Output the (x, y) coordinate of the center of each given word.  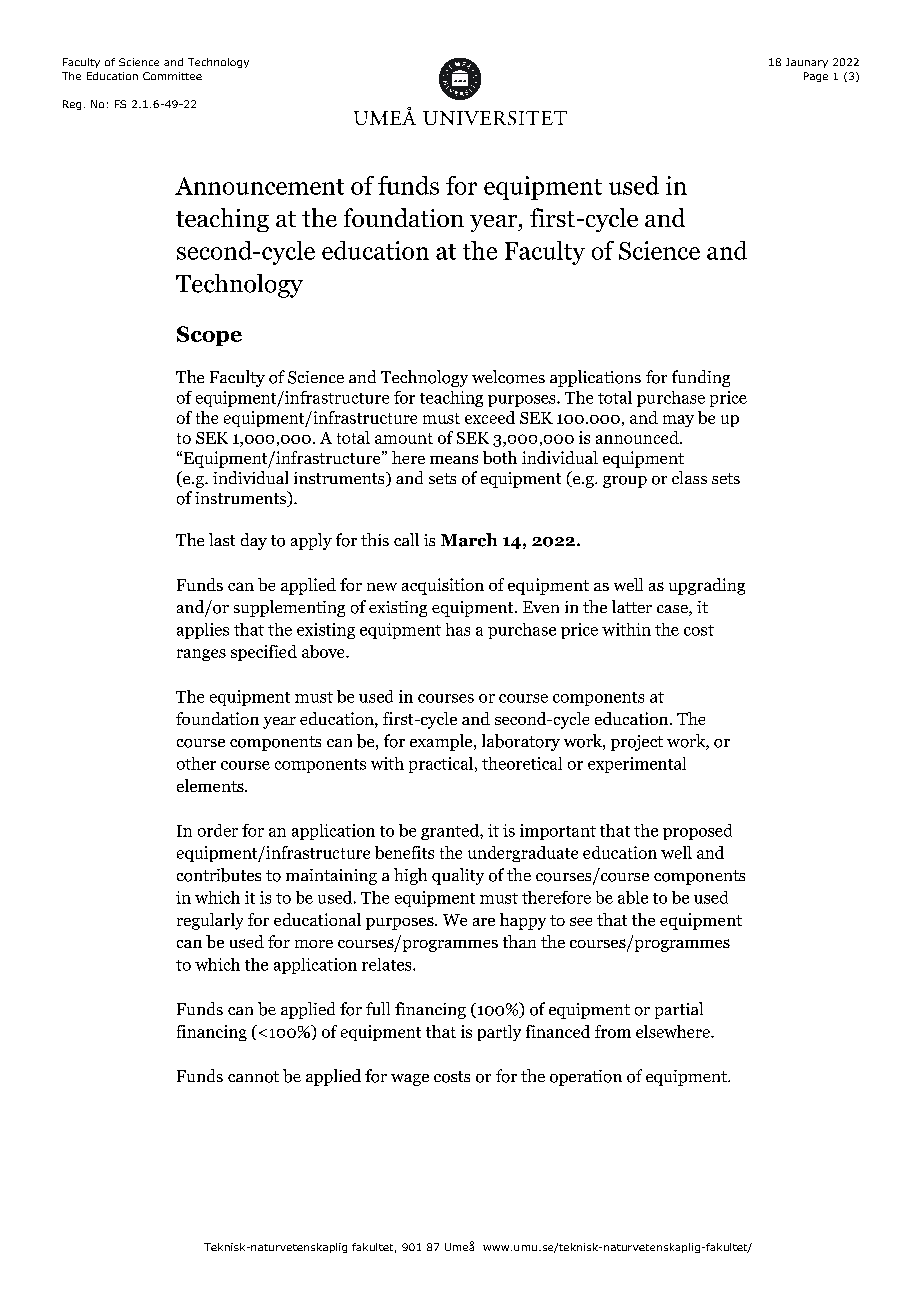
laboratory (521, 742)
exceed (490, 417)
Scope (209, 336)
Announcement (259, 186)
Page (816, 77)
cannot (253, 1077)
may (678, 421)
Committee (172, 76)
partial (679, 1010)
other (196, 763)
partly (499, 1033)
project (637, 743)
